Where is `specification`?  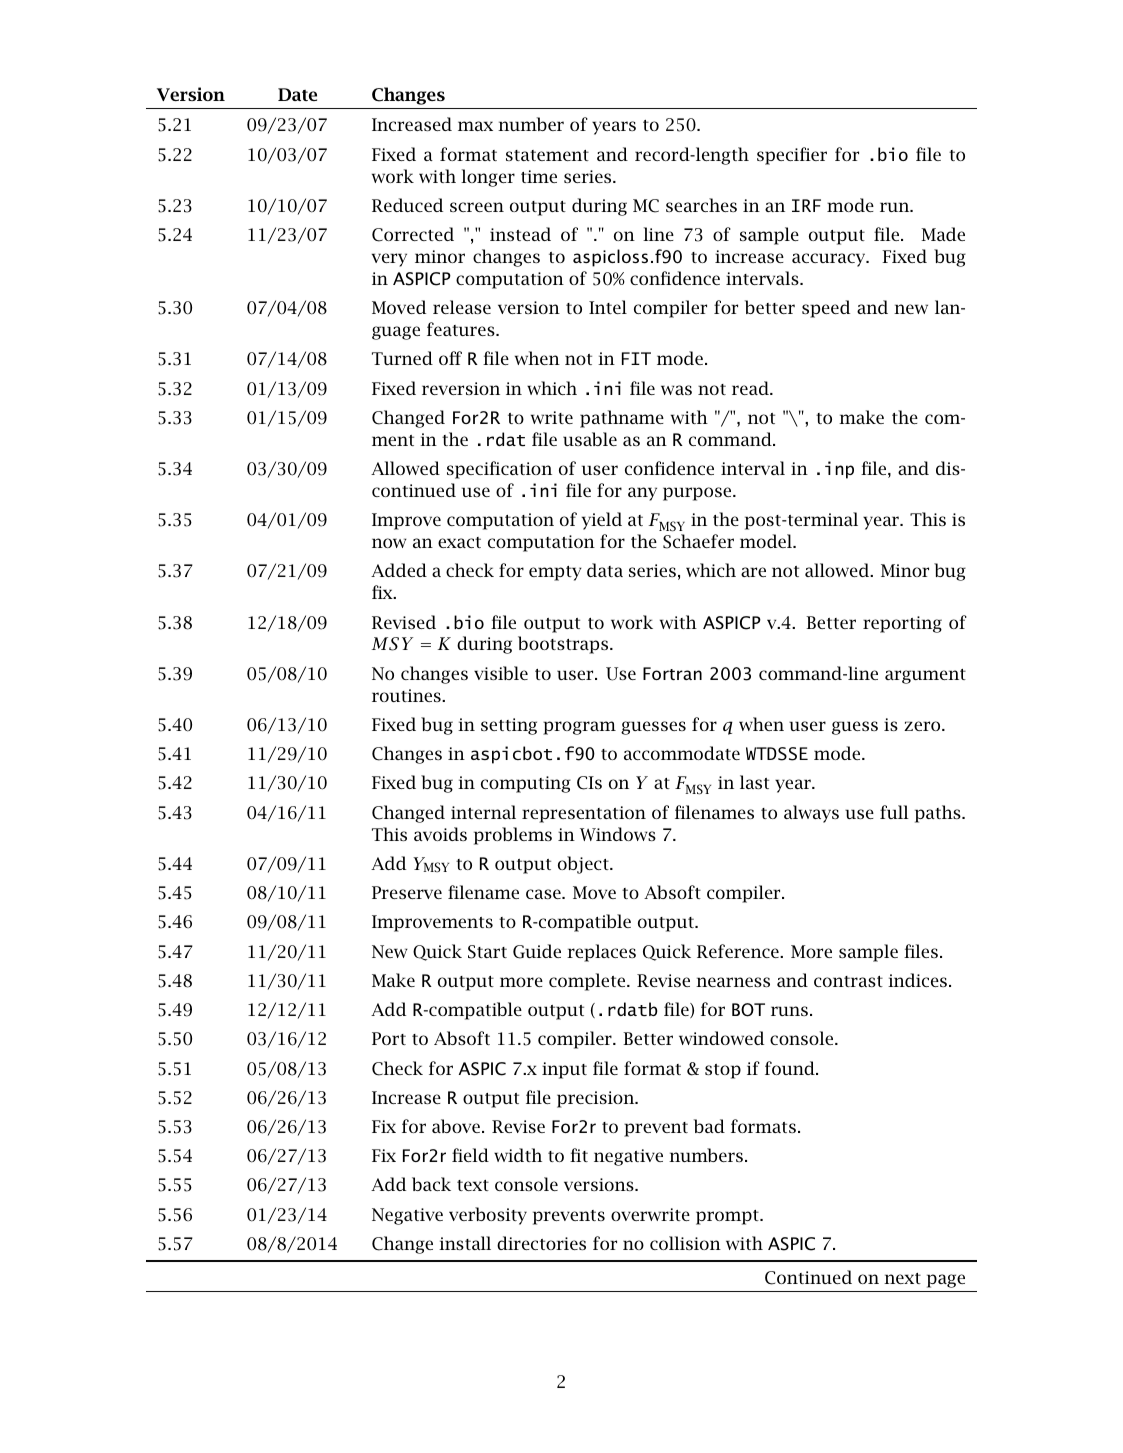 specification is located at coordinates (499, 470).
